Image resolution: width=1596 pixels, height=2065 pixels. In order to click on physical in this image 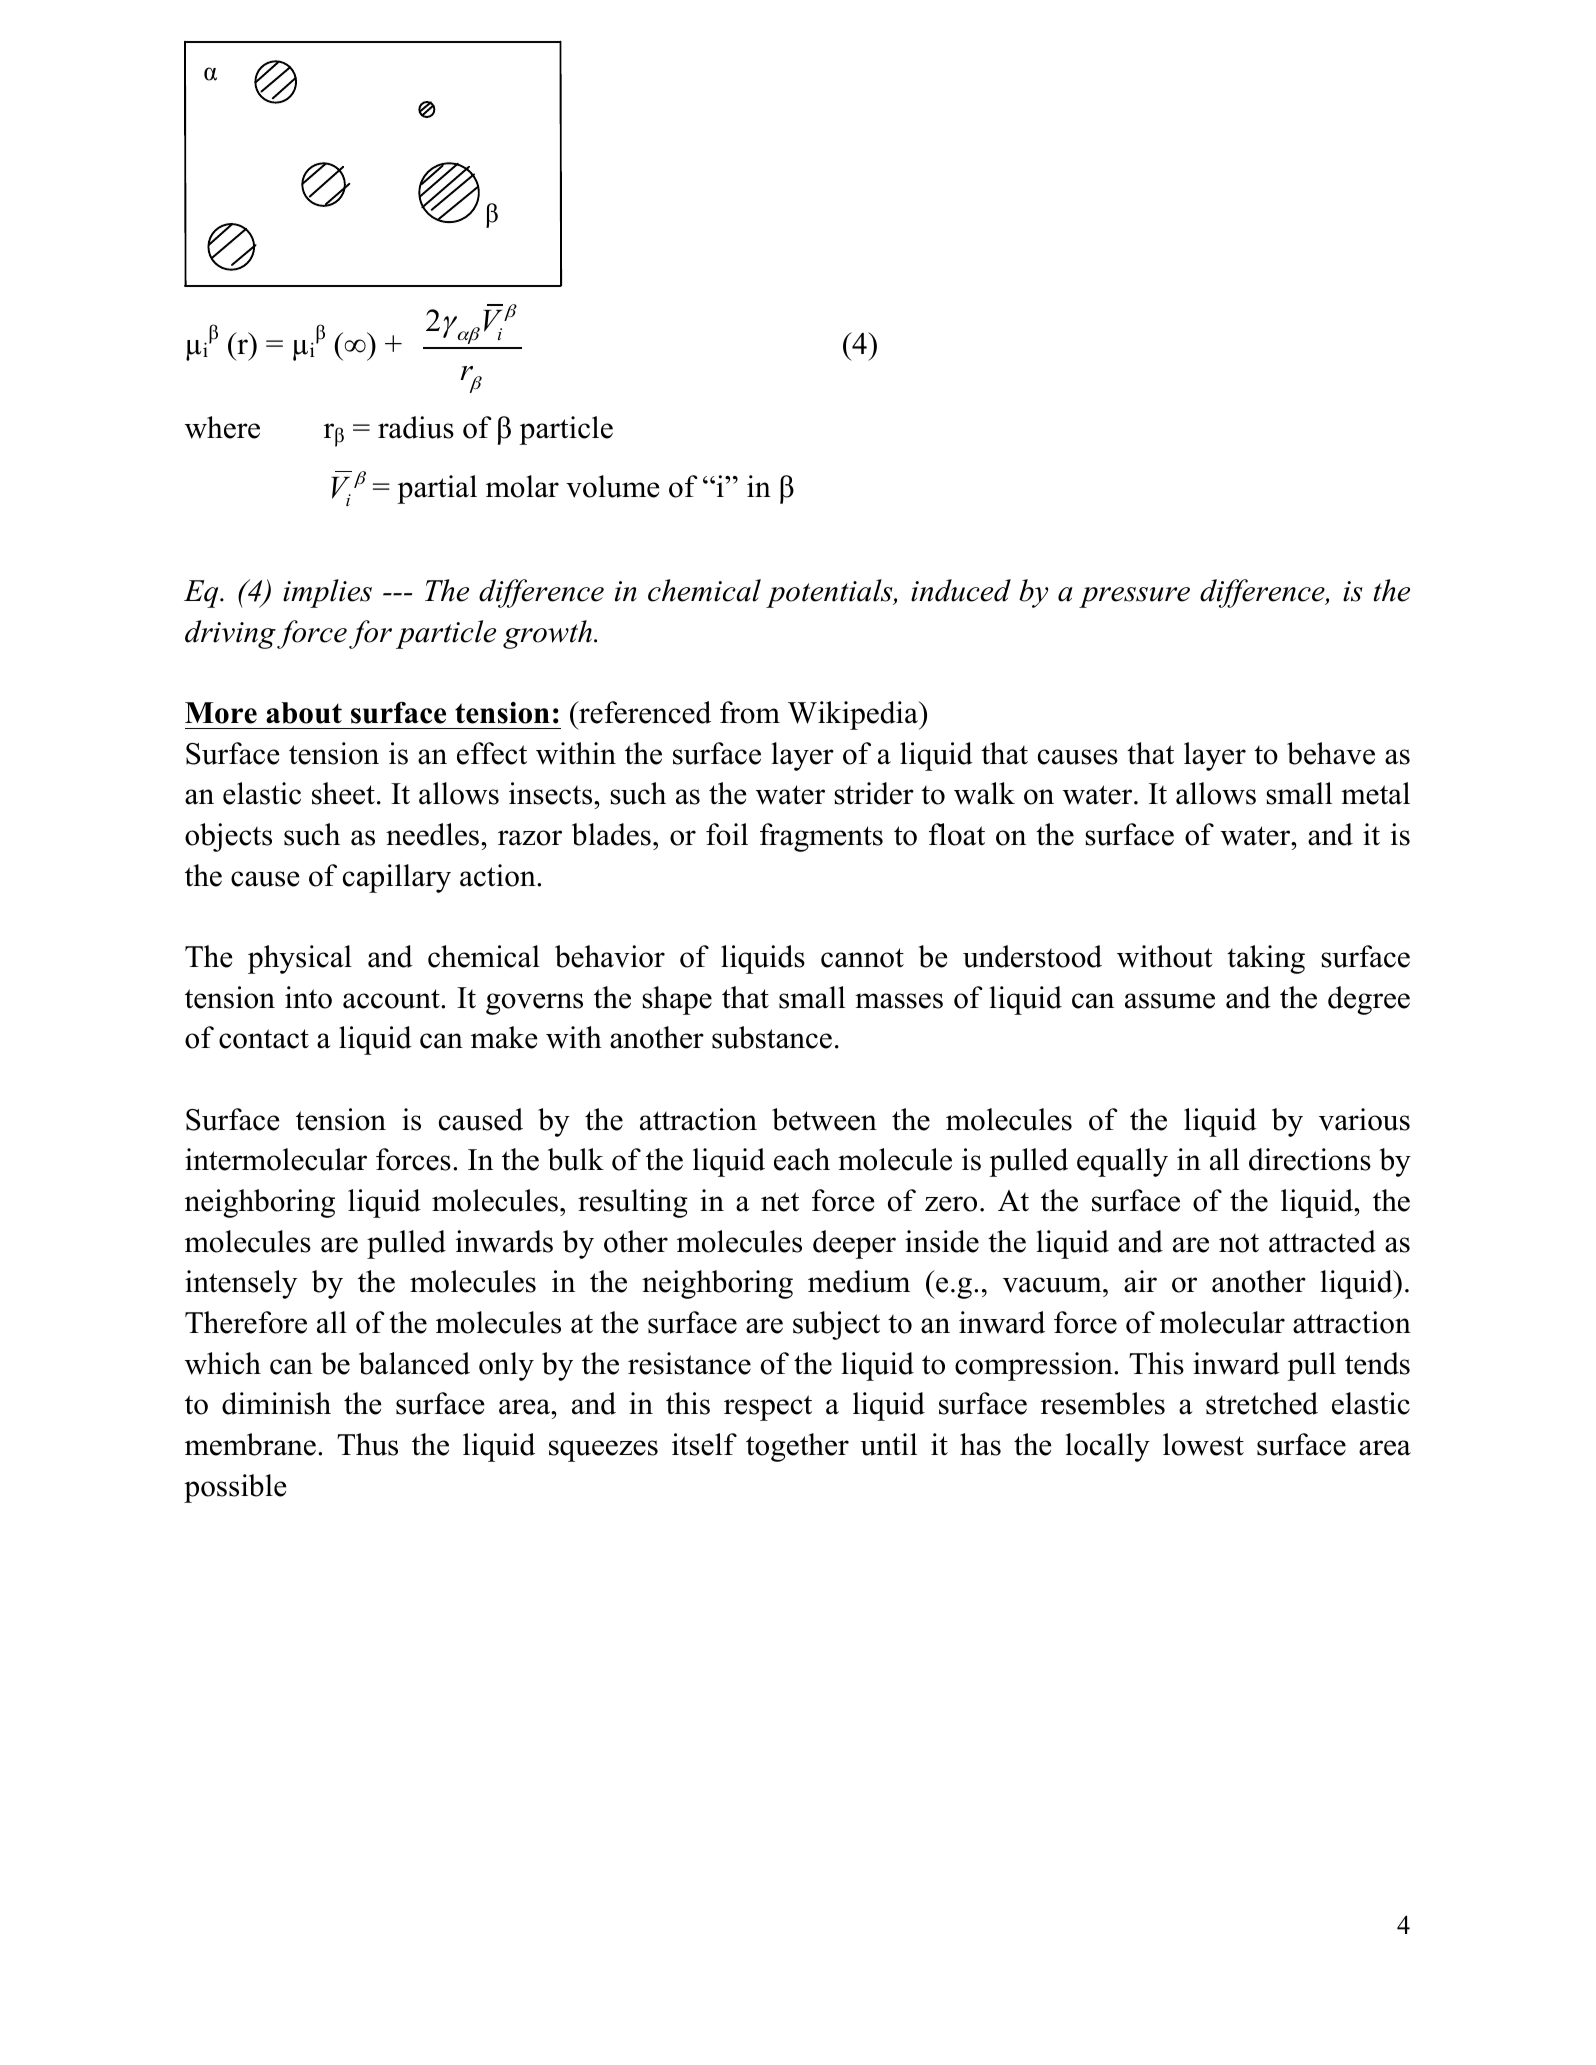, I will do `click(300, 959)`.
